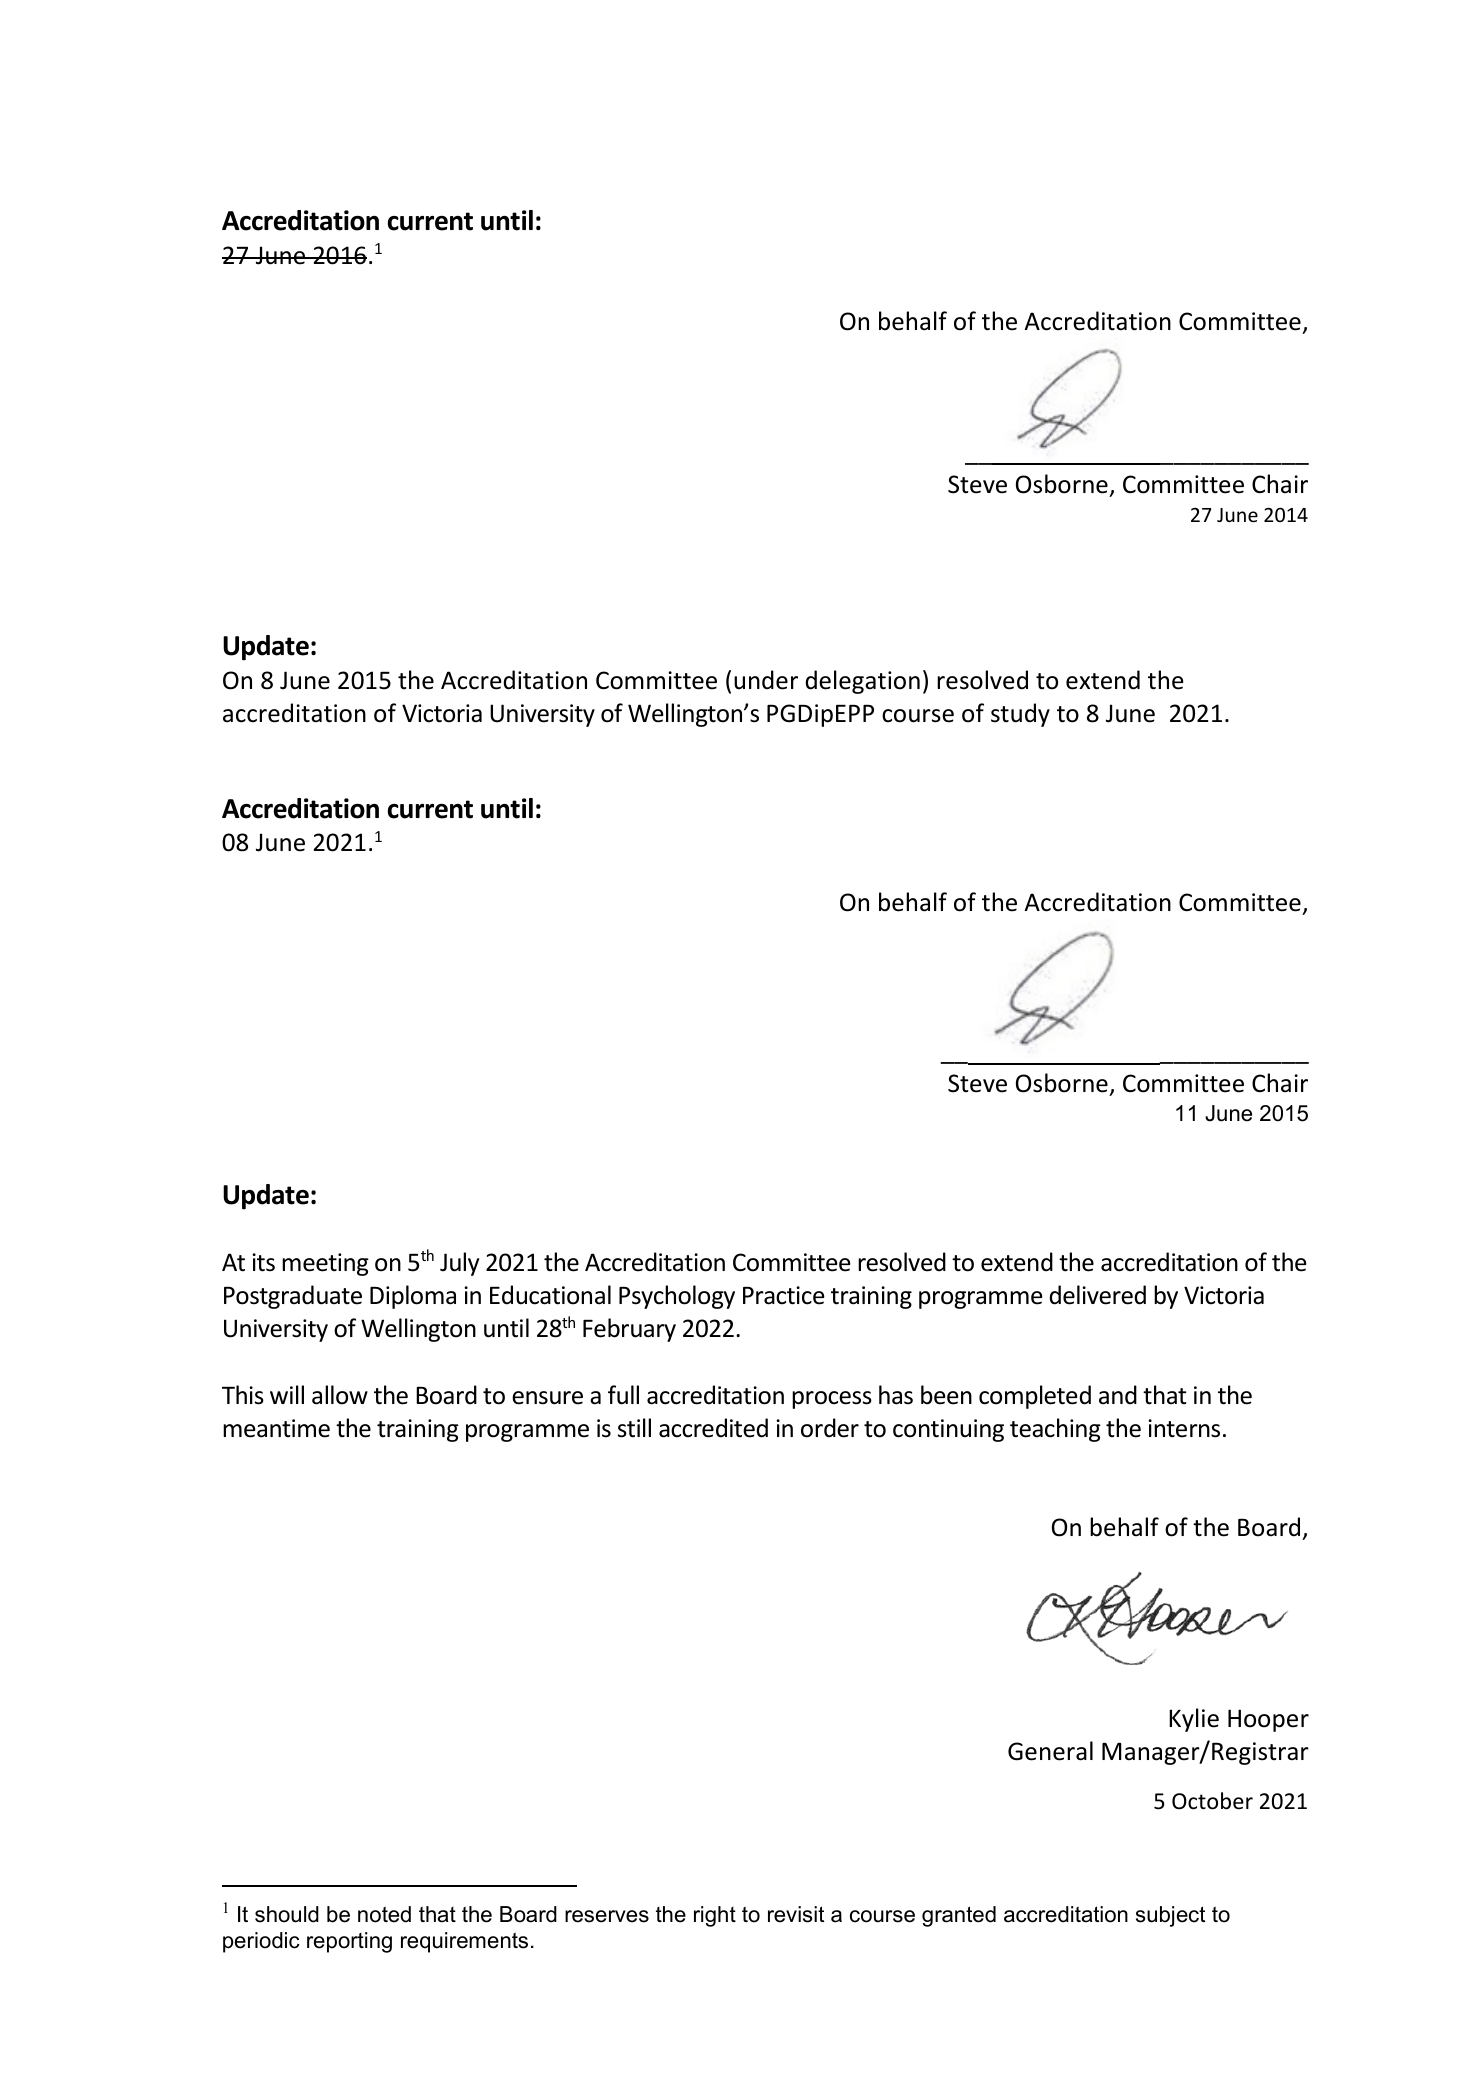 The width and height of the document is (1467, 2076). Describe the element at coordinates (1118, 1395) in the document. I see `and` at that location.
